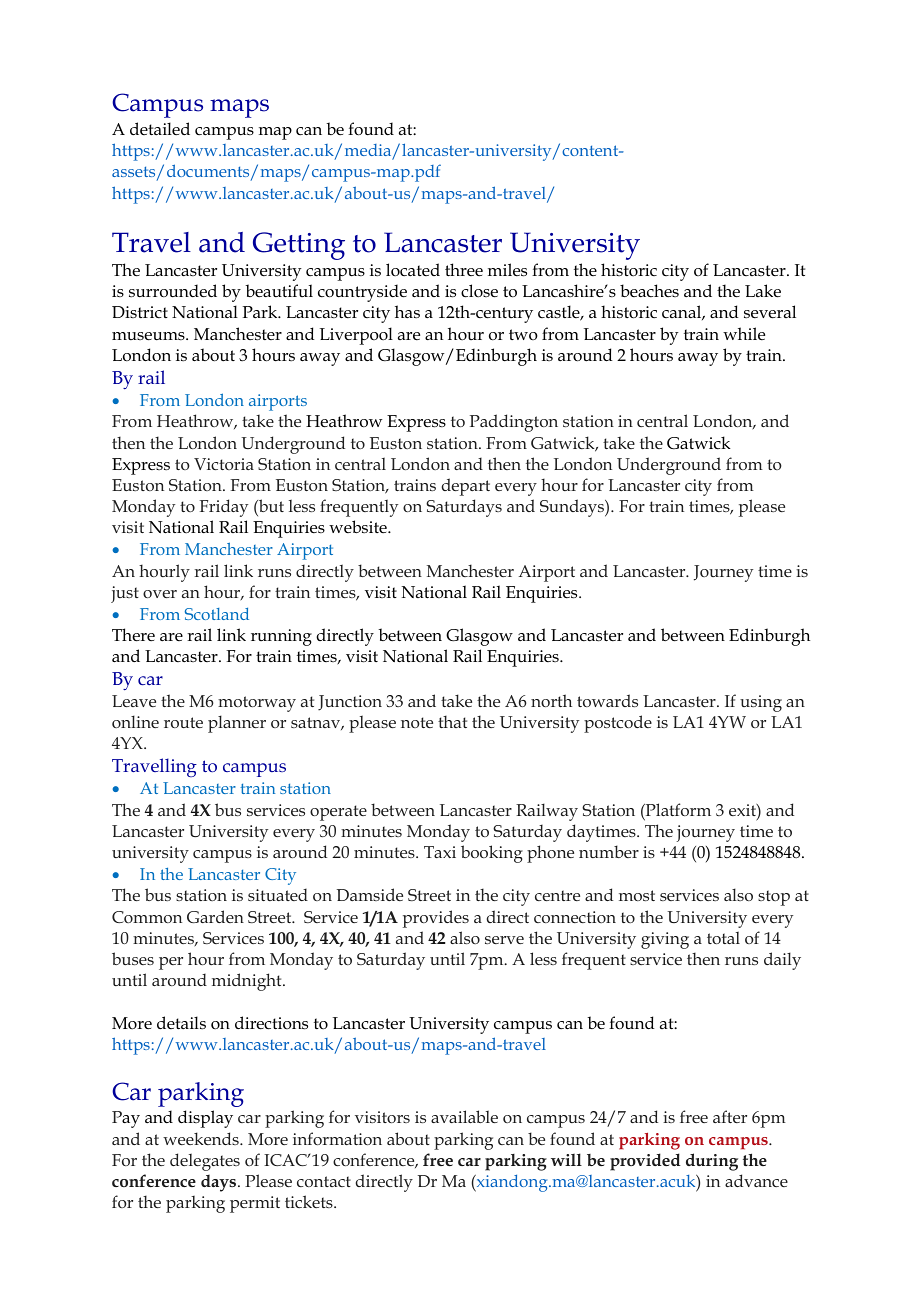 The width and height of the document is (924, 1308). I want to click on Scotland, so click(217, 613).
